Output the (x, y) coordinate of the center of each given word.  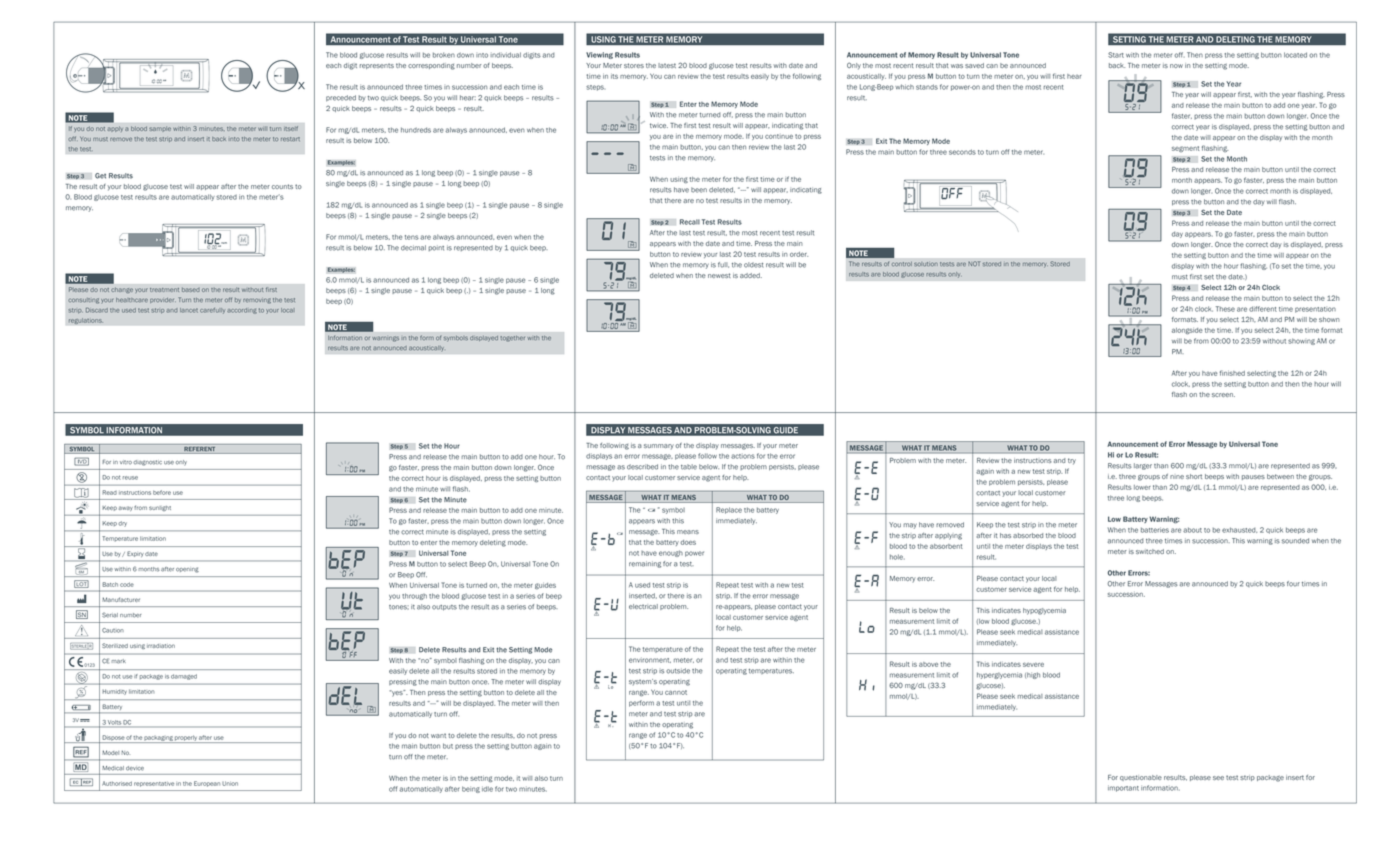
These (1225, 309)
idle (487, 789)
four (1293, 584)
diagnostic (147, 463)
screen (1223, 395)
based (191, 290)
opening (187, 570)
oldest (754, 265)
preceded (341, 98)
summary (659, 447)
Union (230, 783)
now (1176, 66)
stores (634, 65)
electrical (643, 606)
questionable (1141, 778)
